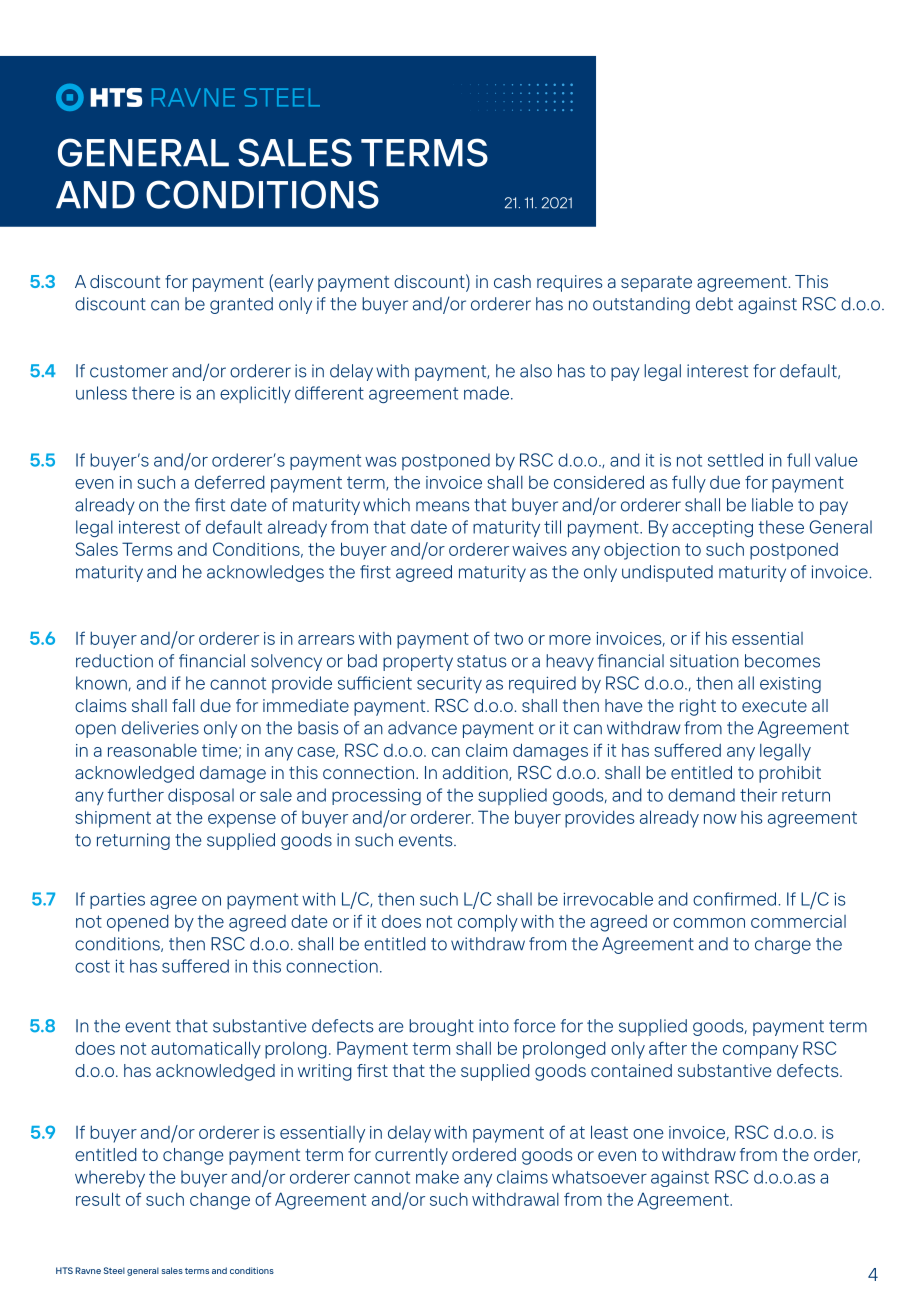 This screenshot has height=1308, width=924. Describe the element at coordinates (114, 1270) in the screenshot. I see `Steel` at that location.
